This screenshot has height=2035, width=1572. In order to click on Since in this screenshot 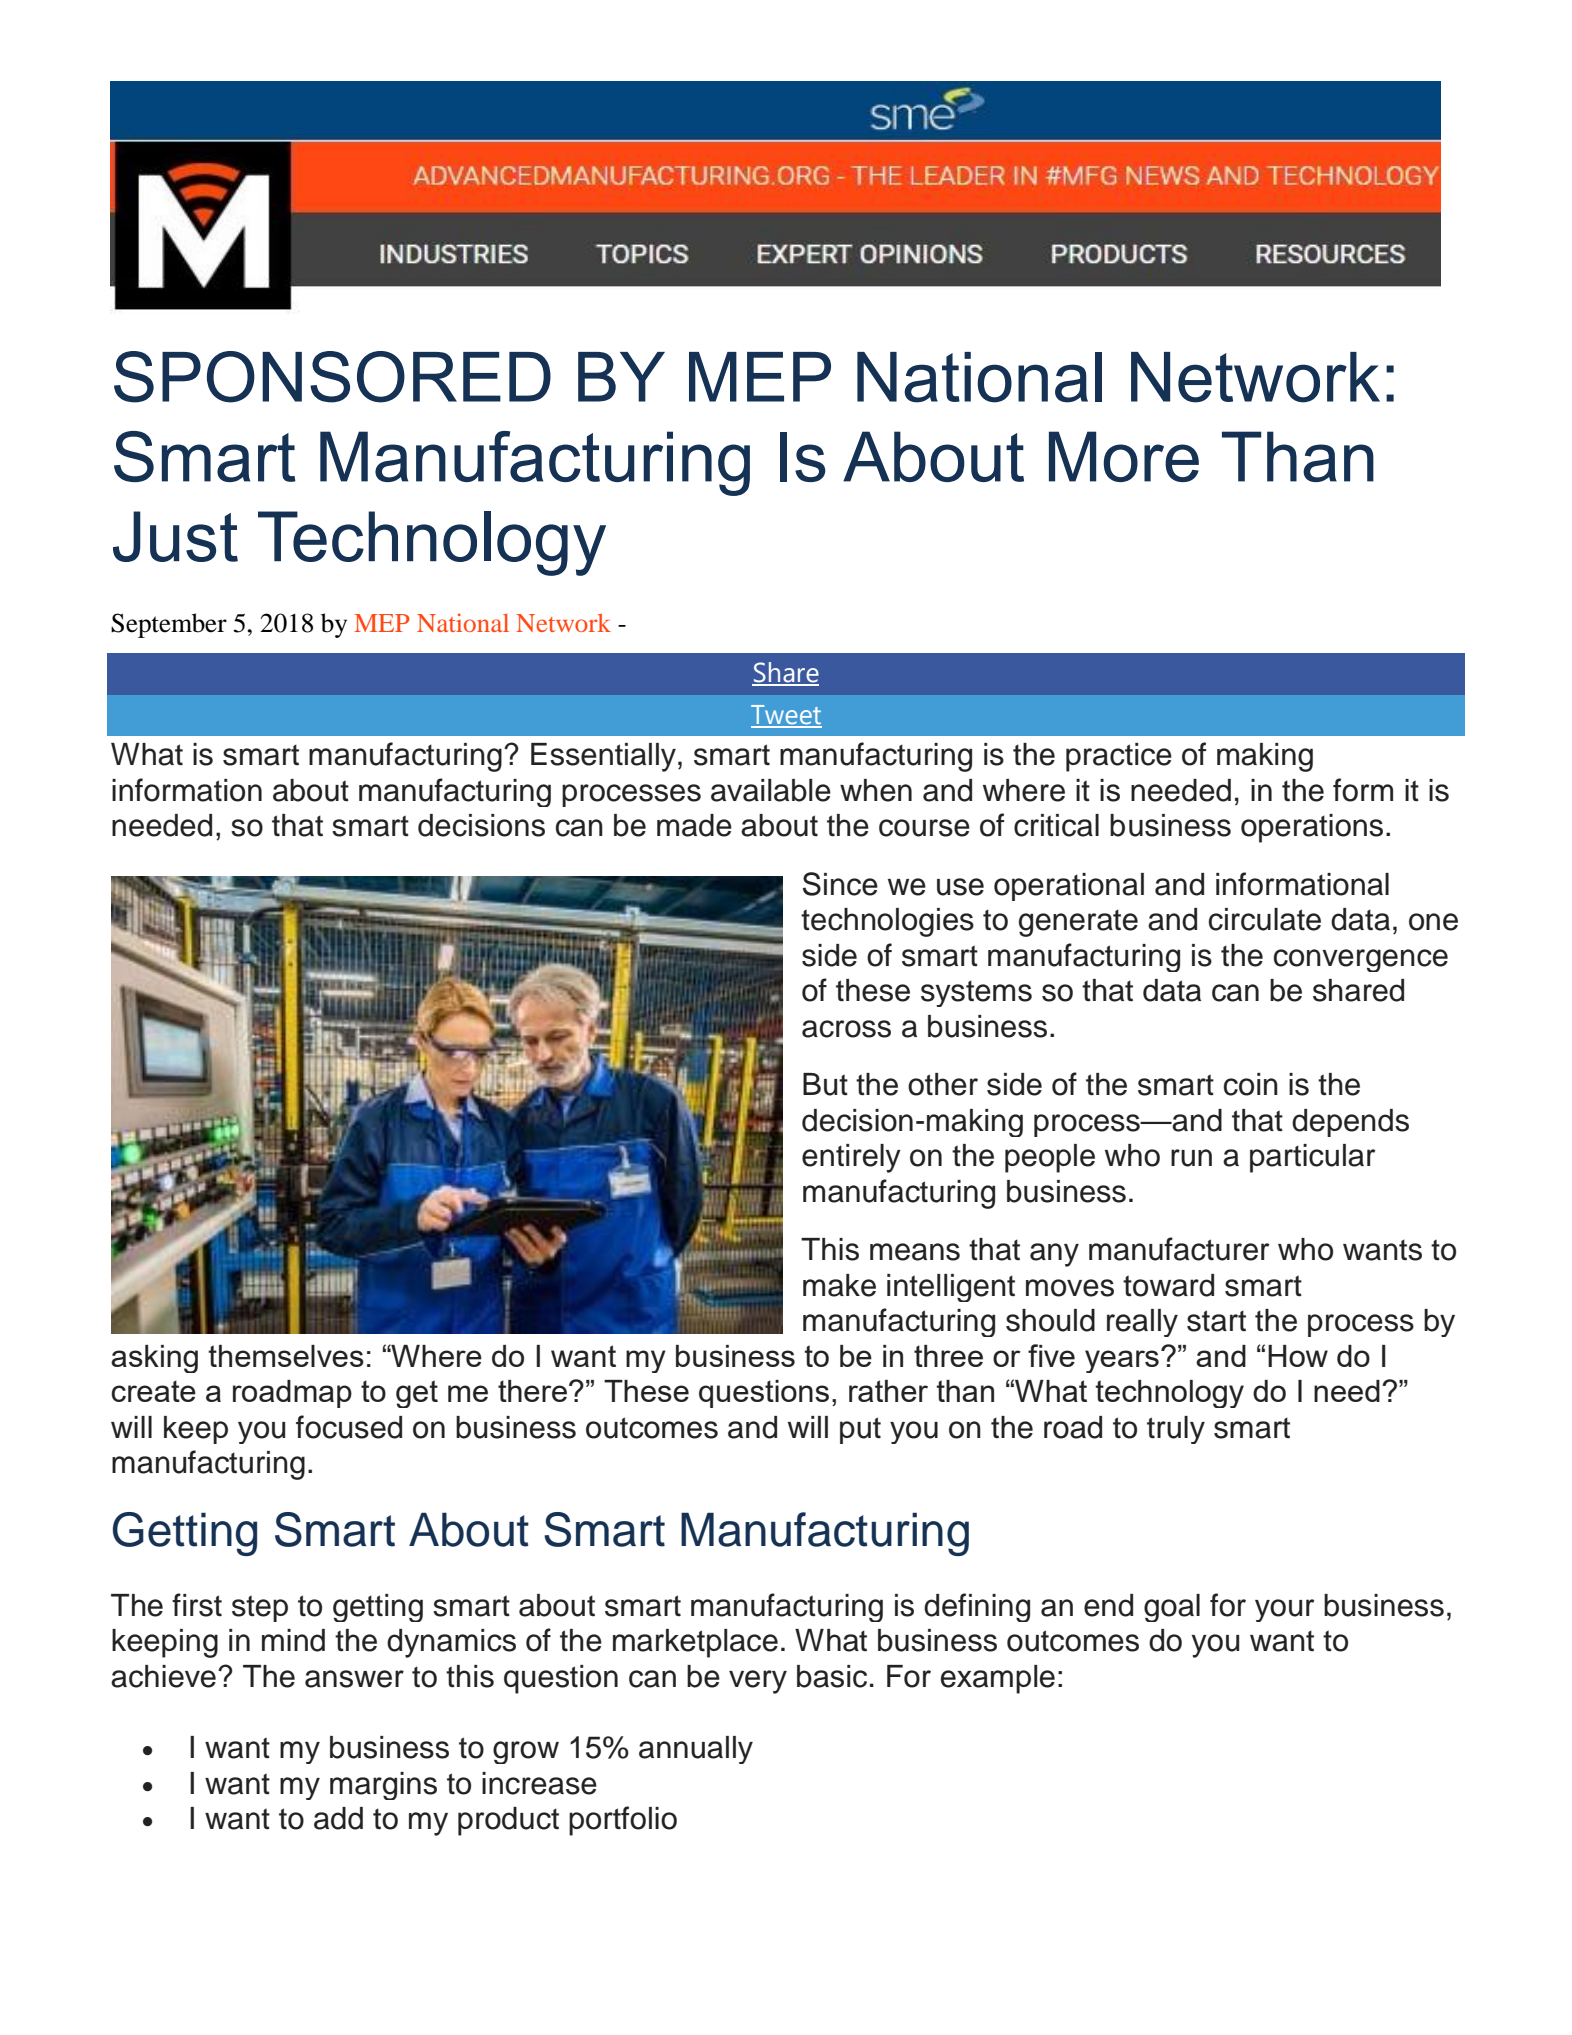, I will do `click(840, 884)`.
